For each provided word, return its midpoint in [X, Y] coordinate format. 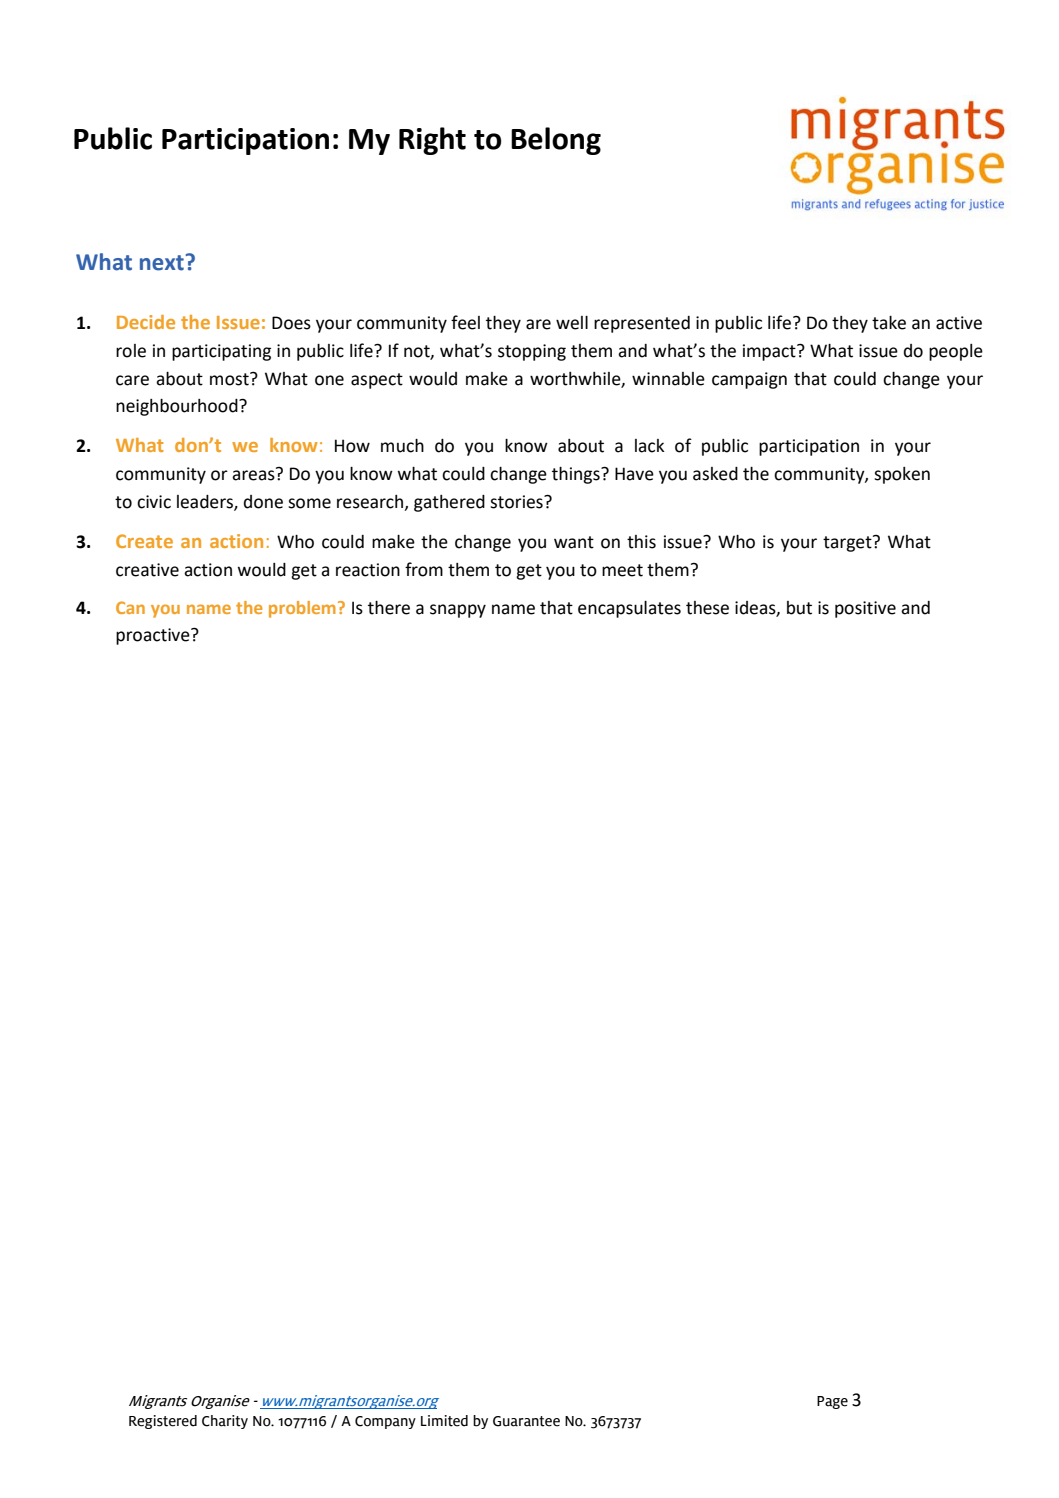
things [577, 475]
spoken [902, 475]
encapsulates [629, 609]
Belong [556, 141]
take [889, 323]
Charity [225, 1422]
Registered [163, 1422]
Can [130, 607]
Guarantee [526, 1421]
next [162, 263]
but [799, 608]
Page [832, 1402]
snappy [458, 611]
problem [302, 609]
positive [865, 609]
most [230, 379]
